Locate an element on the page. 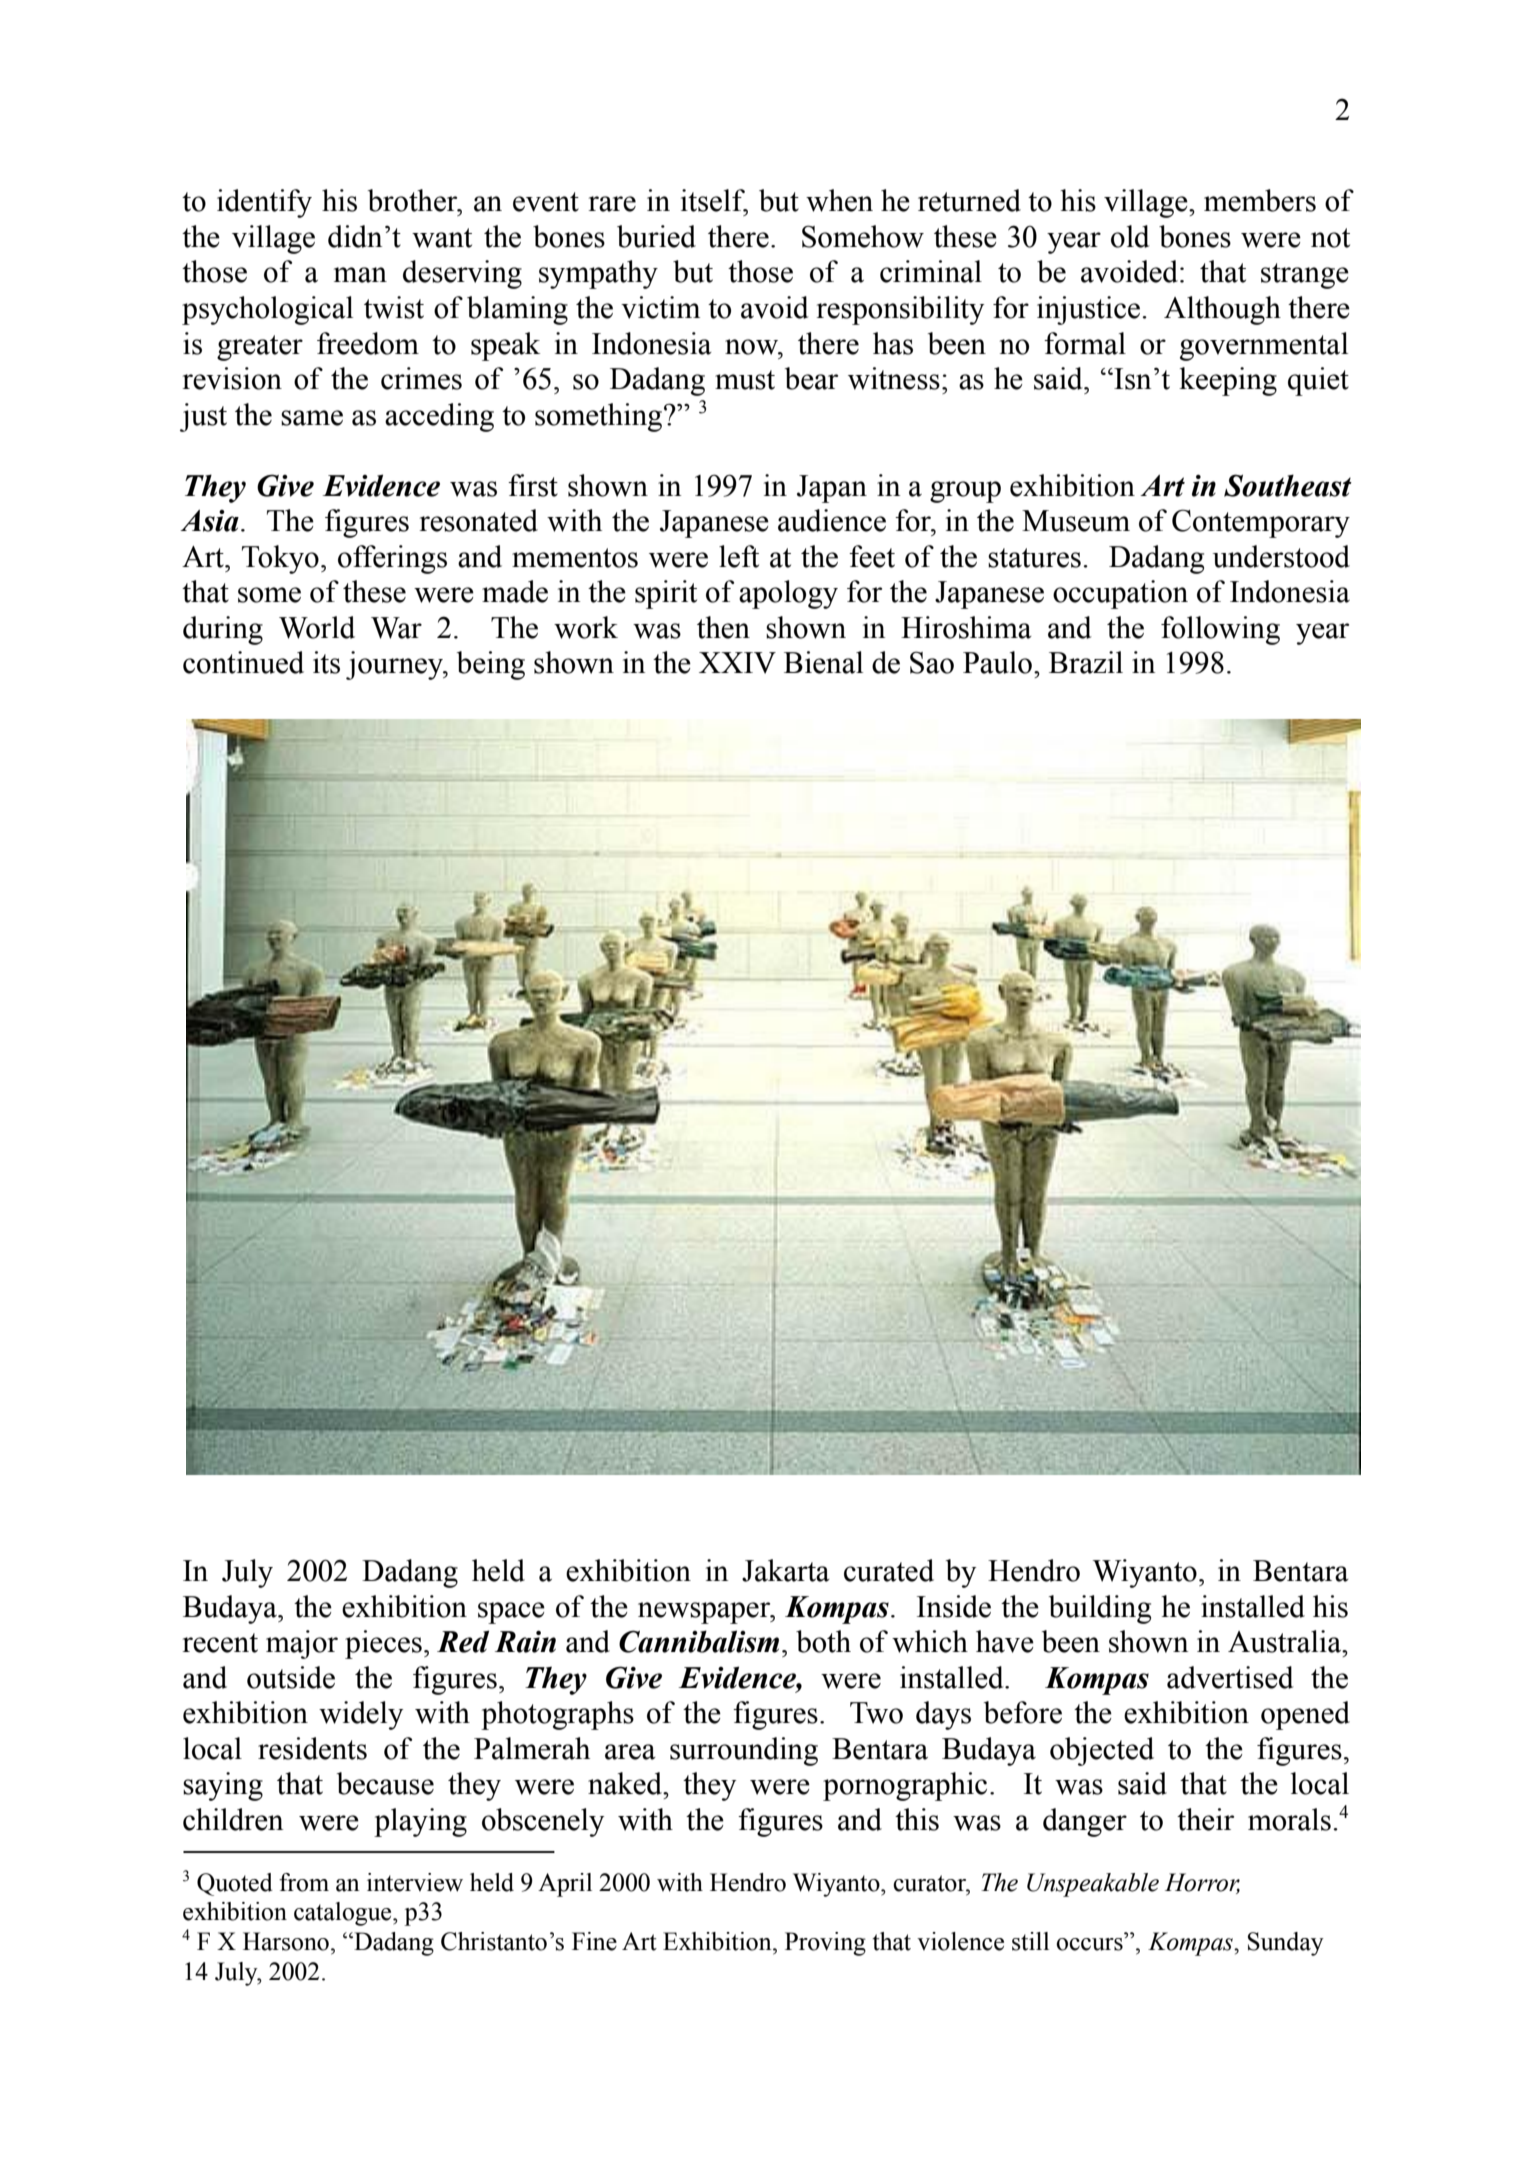  XXIV is located at coordinates (737, 663).
